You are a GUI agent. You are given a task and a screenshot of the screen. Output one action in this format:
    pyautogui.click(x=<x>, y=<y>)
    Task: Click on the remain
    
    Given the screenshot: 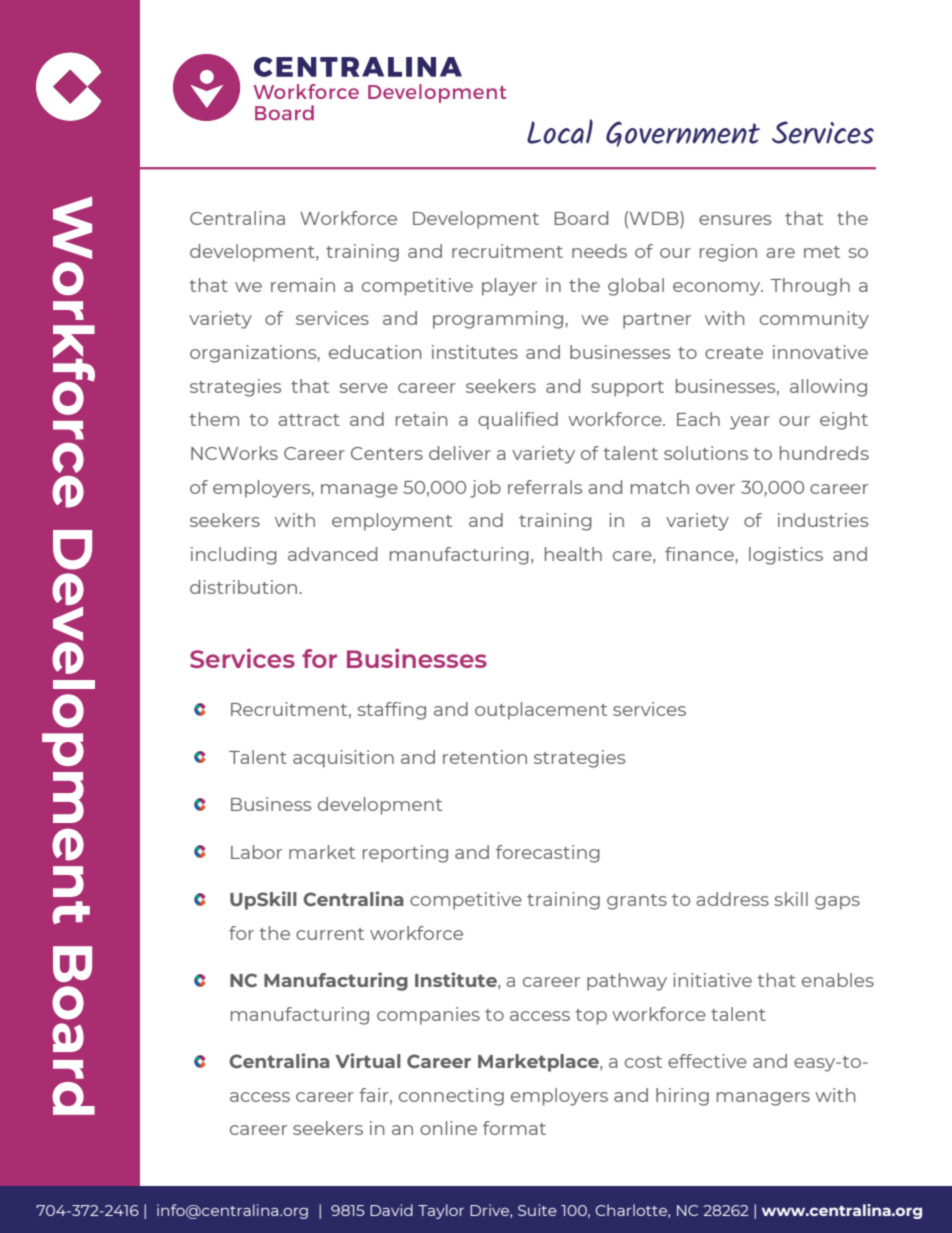 What is the action you would take?
    pyautogui.click(x=303, y=285)
